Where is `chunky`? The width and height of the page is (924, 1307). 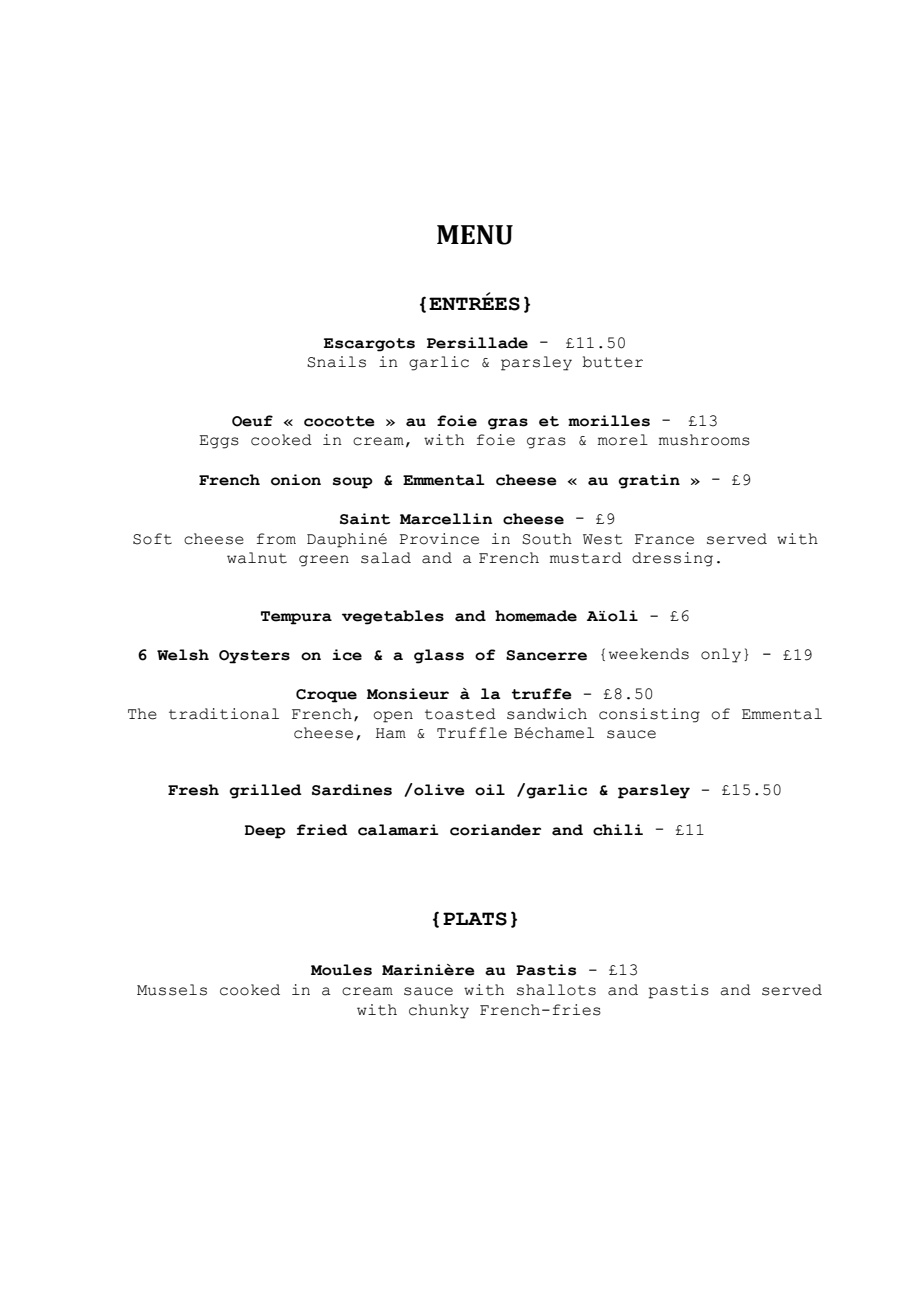
chunky is located at coordinates (439, 1011).
